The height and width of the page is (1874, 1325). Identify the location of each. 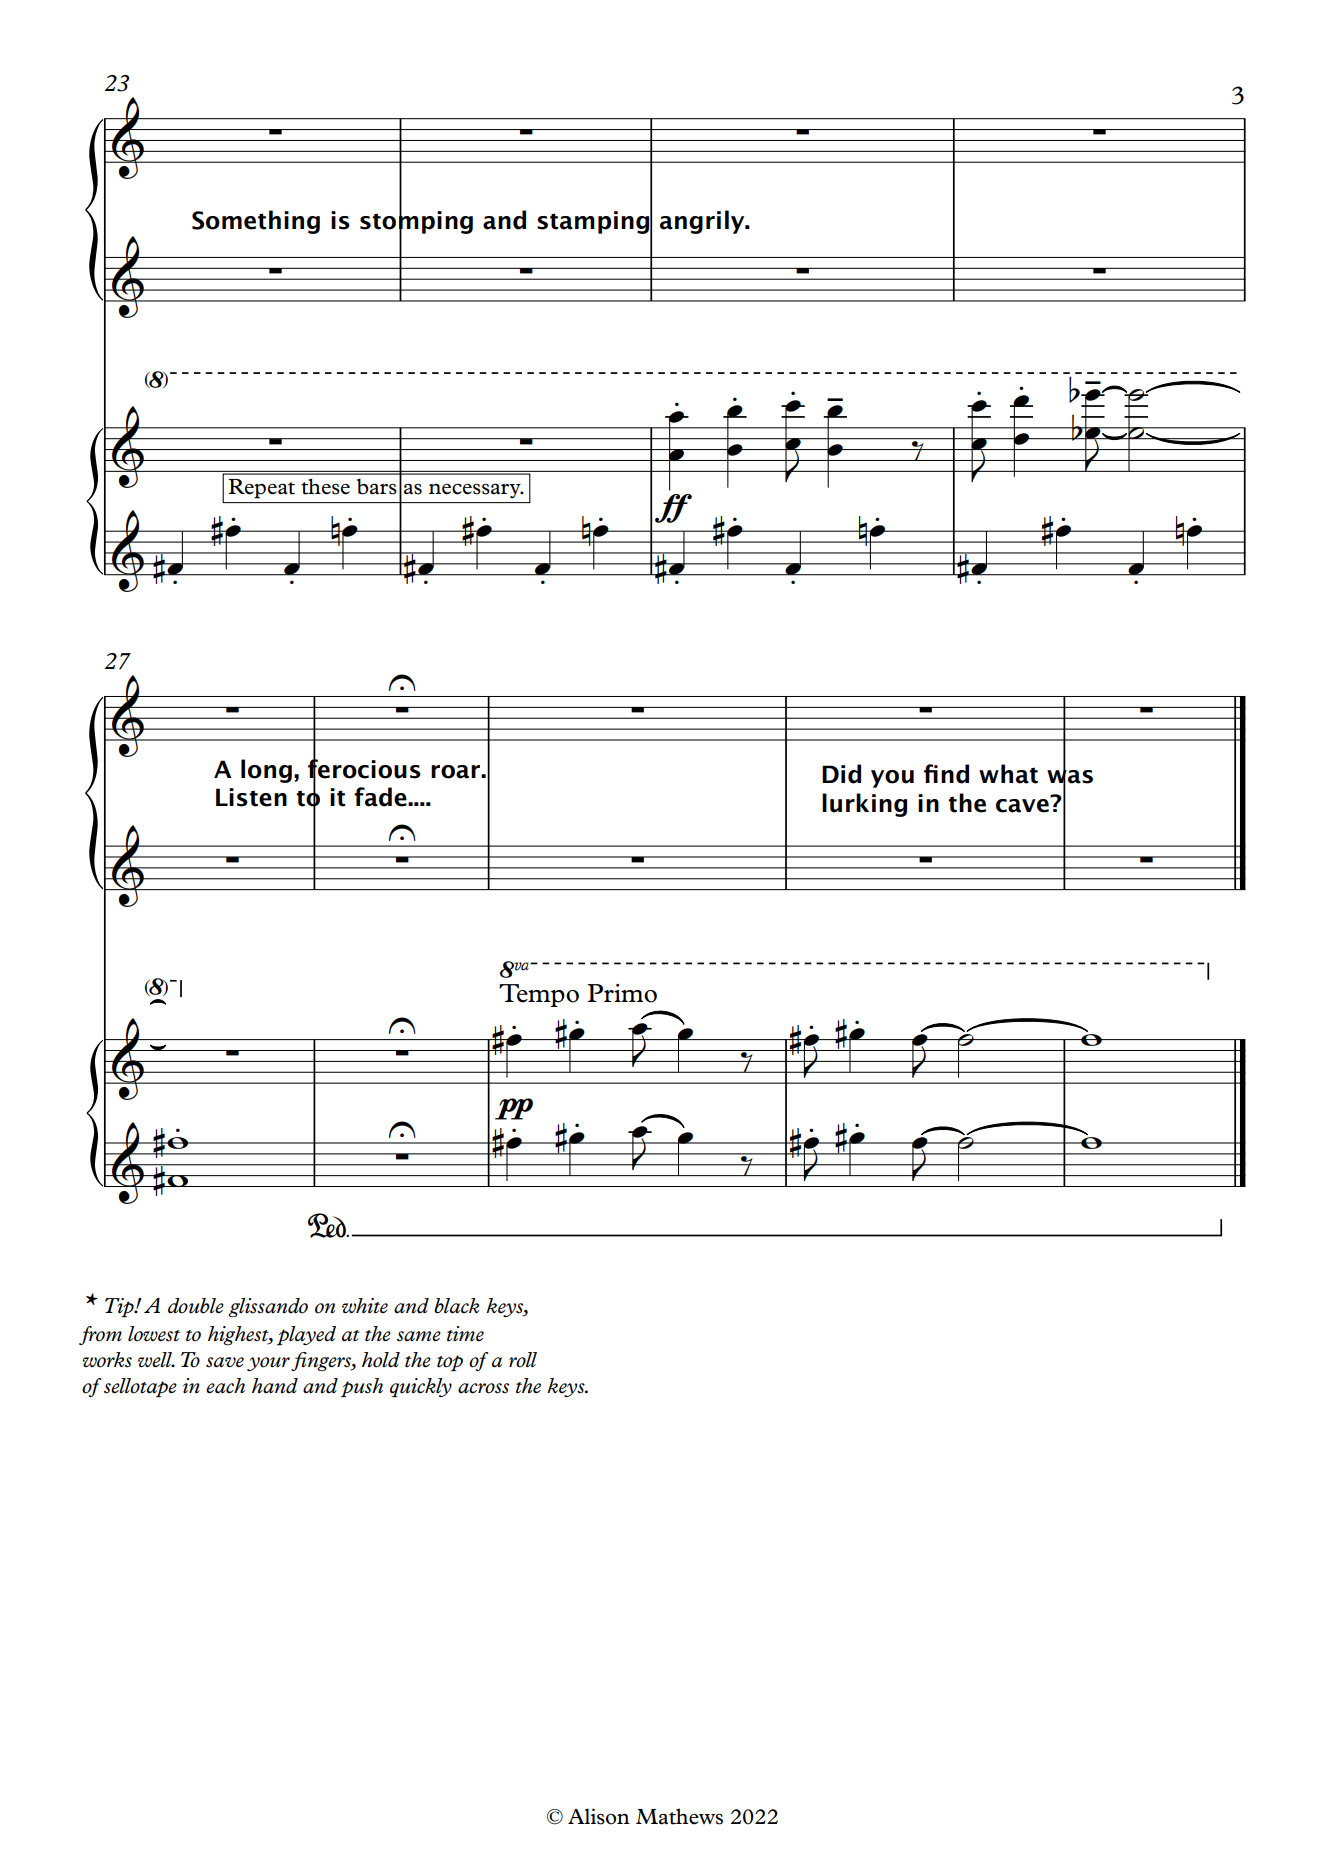
(225, 1386).
